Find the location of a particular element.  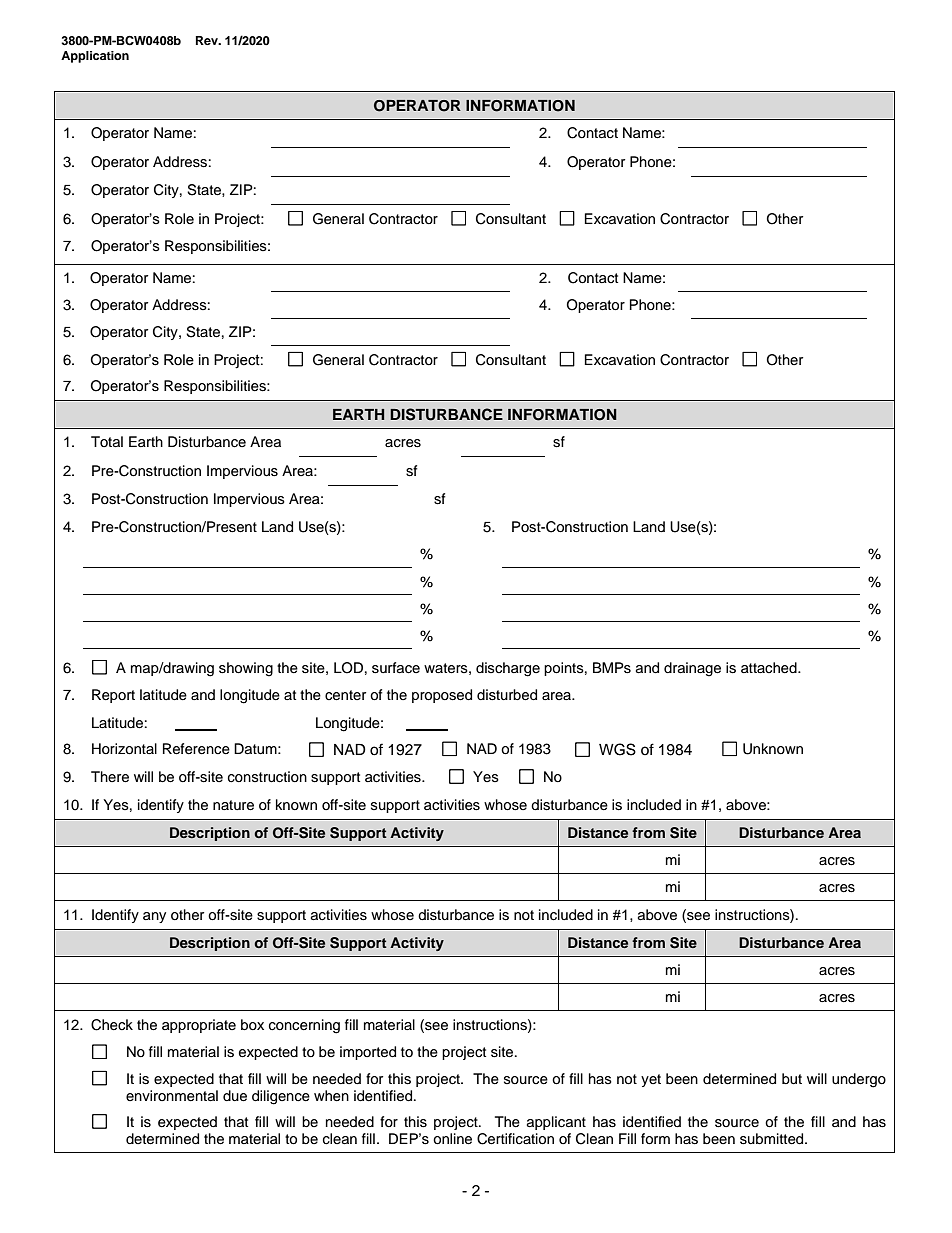

discharge is located at coordinates (508, 669).
